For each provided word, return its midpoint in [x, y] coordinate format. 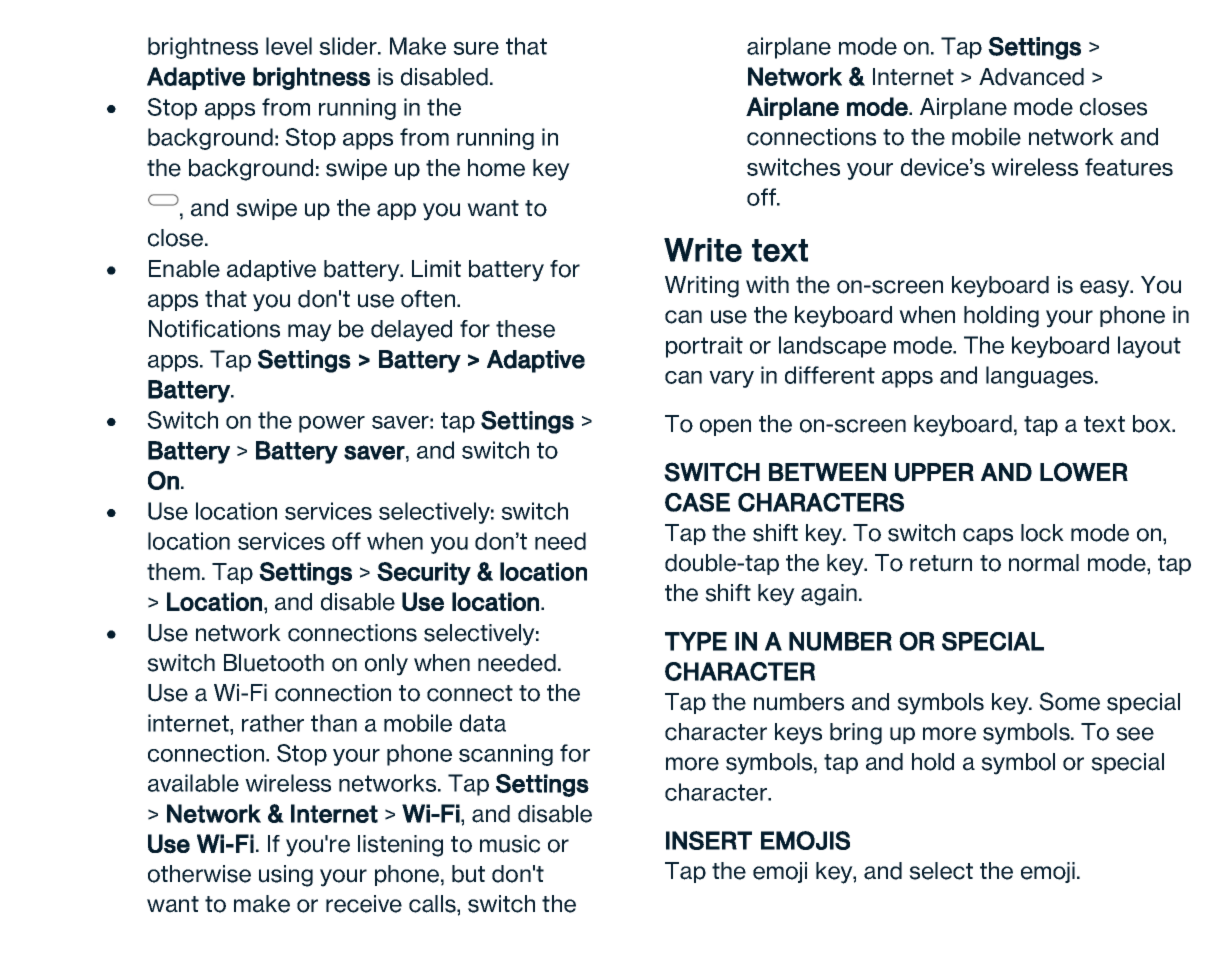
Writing [702, 287]
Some [1069, 701]
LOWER [1084, 472]
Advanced [1031, 77]
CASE [697, 502]
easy [1106, 289]
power [332, 424]
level [289, 46]
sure [476, 48]
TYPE [696, 641]
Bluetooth [274, 663]
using [286, 876]
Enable [184, 269]
